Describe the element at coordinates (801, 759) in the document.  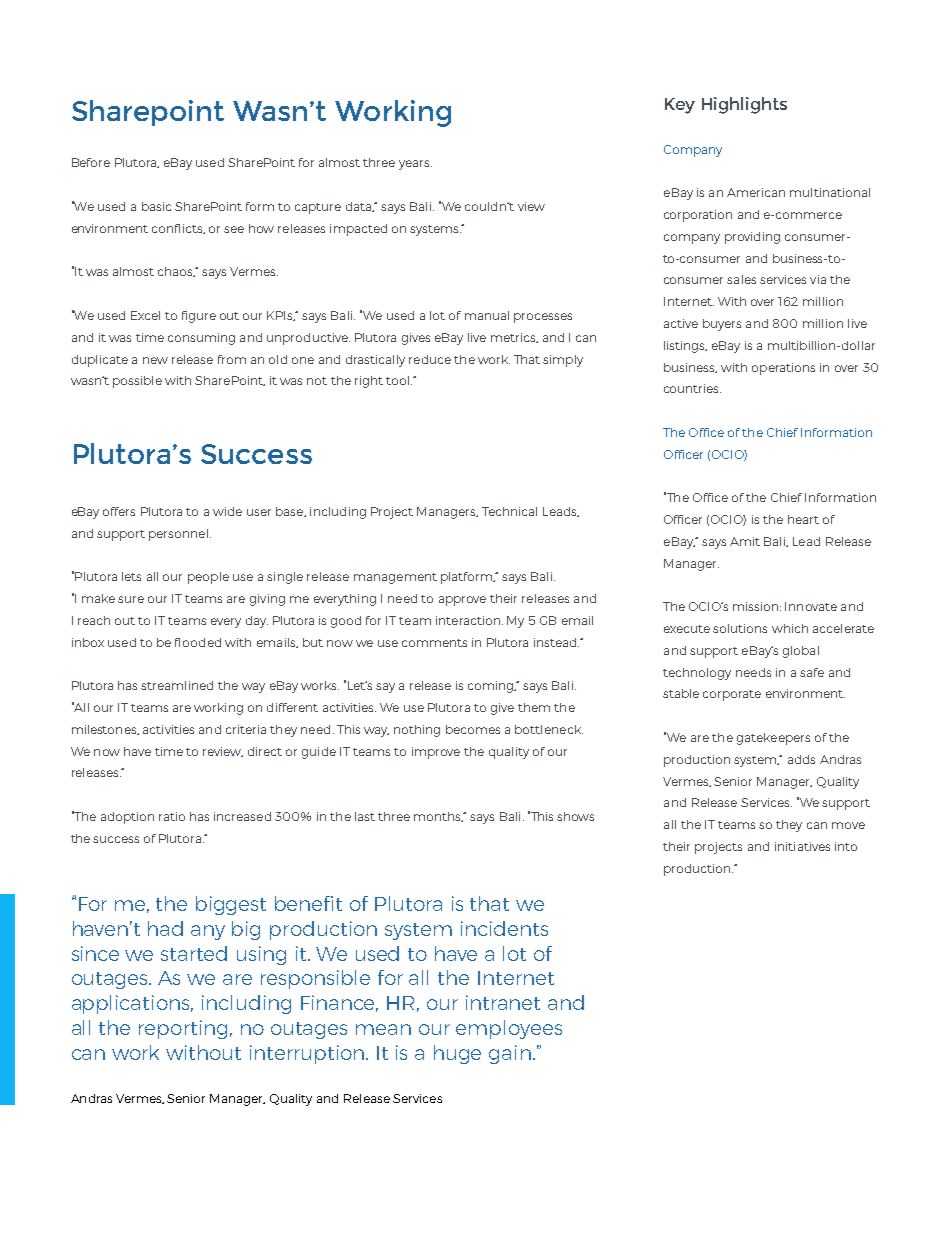
I see `adds` at that location.
